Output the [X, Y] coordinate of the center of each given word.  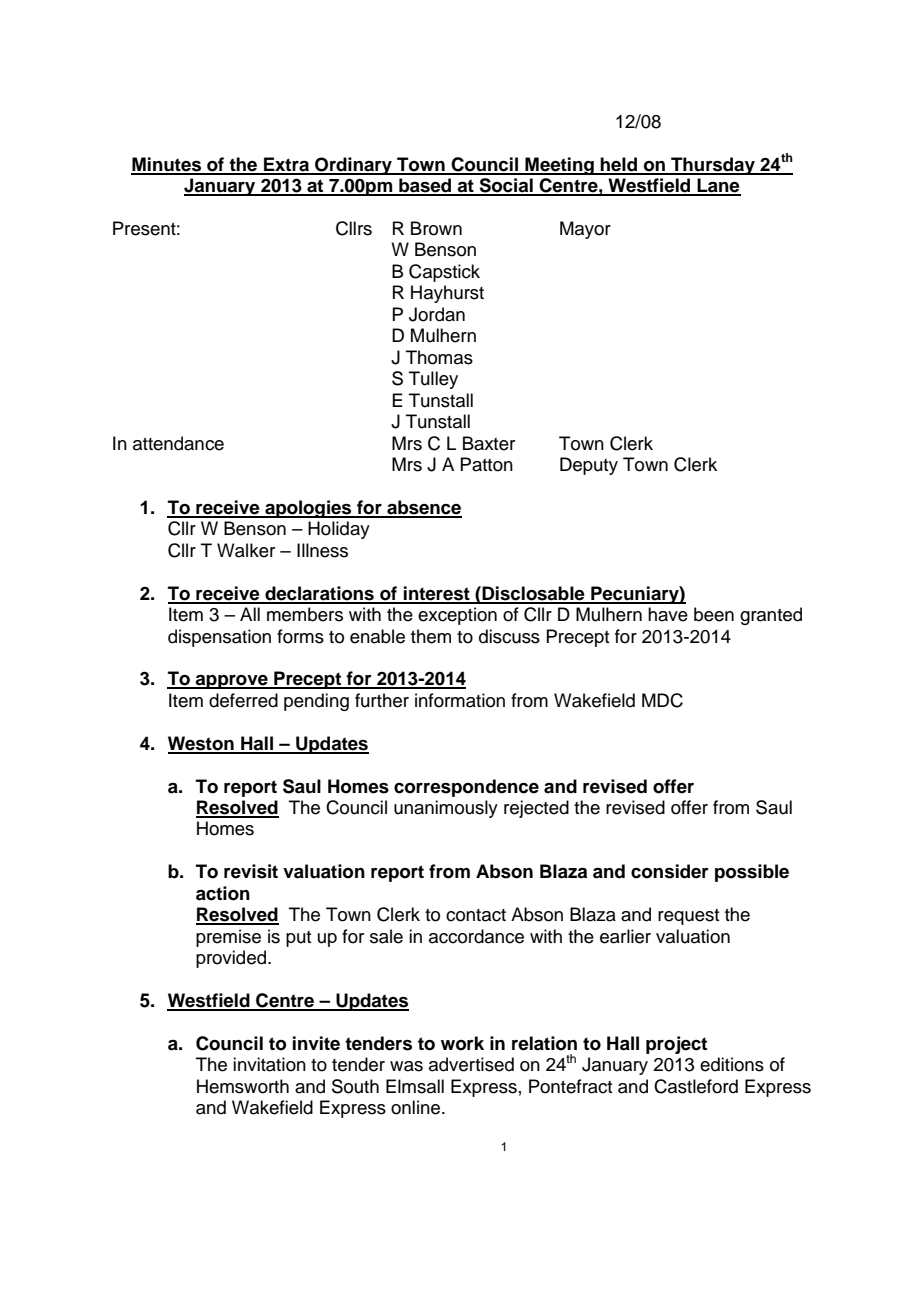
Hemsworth [243, 1086]
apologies [308, 509]
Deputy [589, 466]
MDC [662, 700]
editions [732, 1064]
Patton [486, 464]
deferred [243, 700]
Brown [436, 228]
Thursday [713, 166]
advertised [471, 1064]
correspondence [466, 788]
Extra [286, 165]
